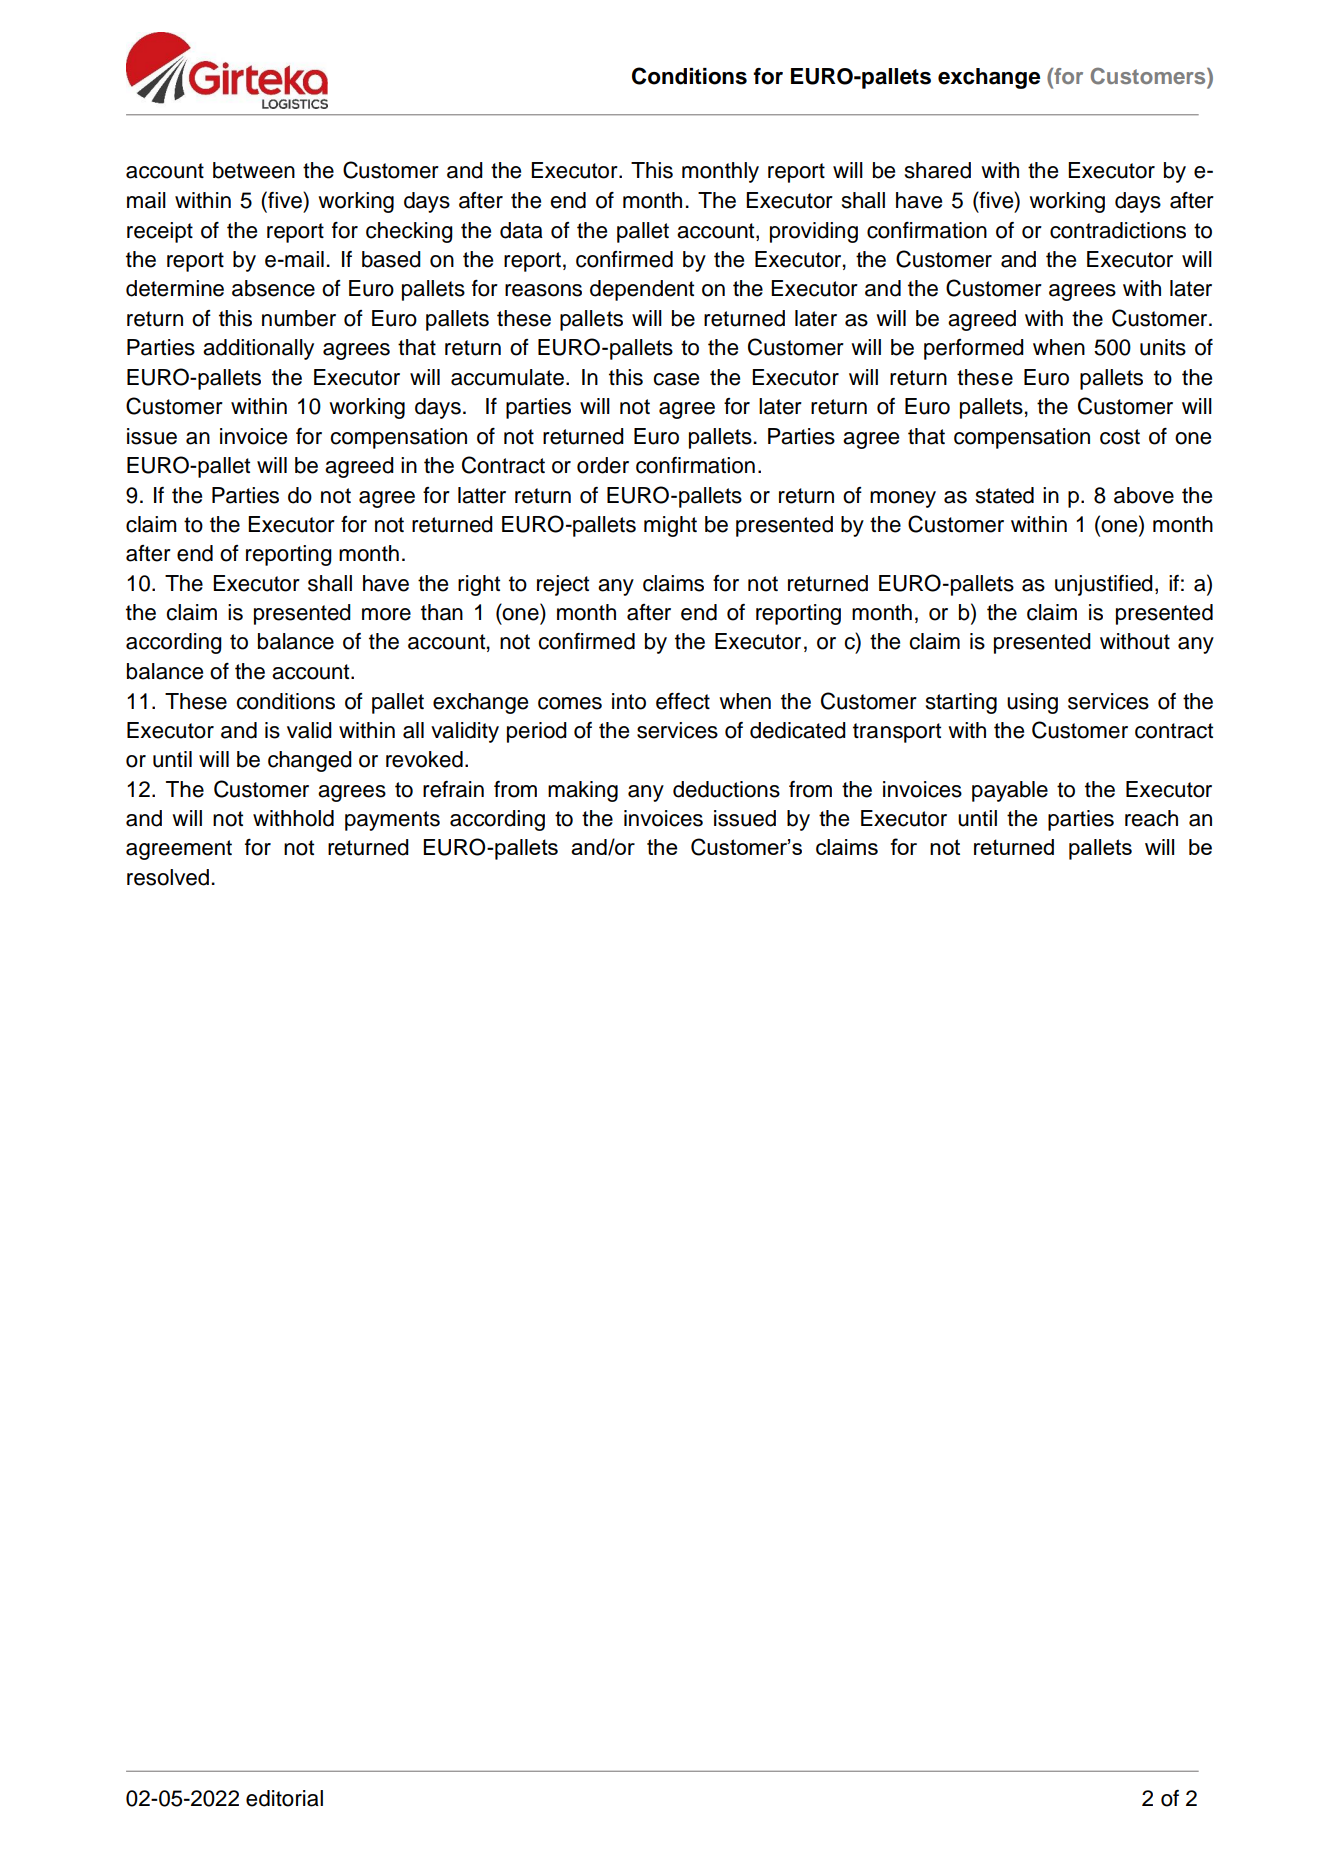  Describe the element at coordinates (386, 614) in the screenshot. I see `more` at that location.
